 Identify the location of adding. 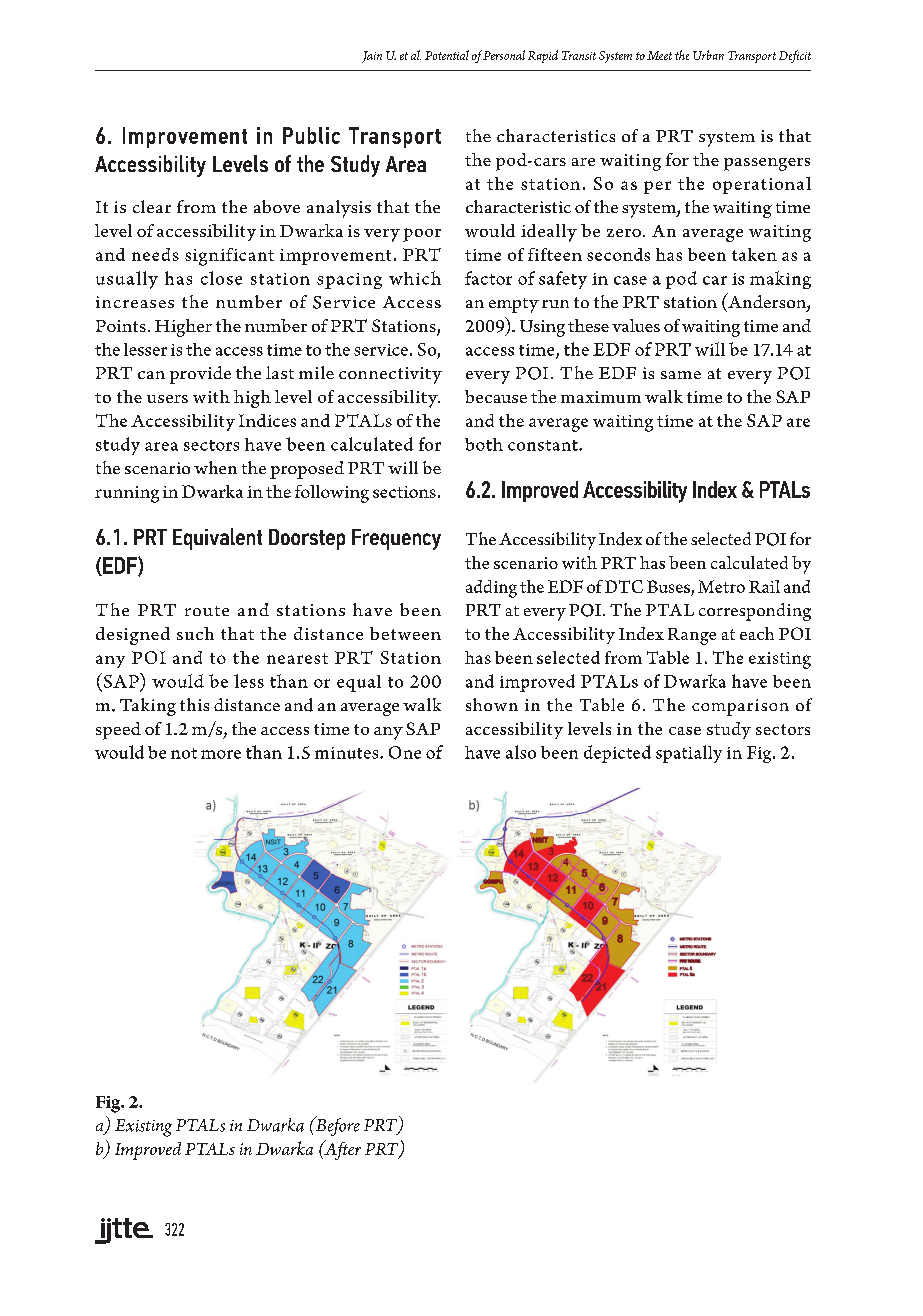
(491, 589).
